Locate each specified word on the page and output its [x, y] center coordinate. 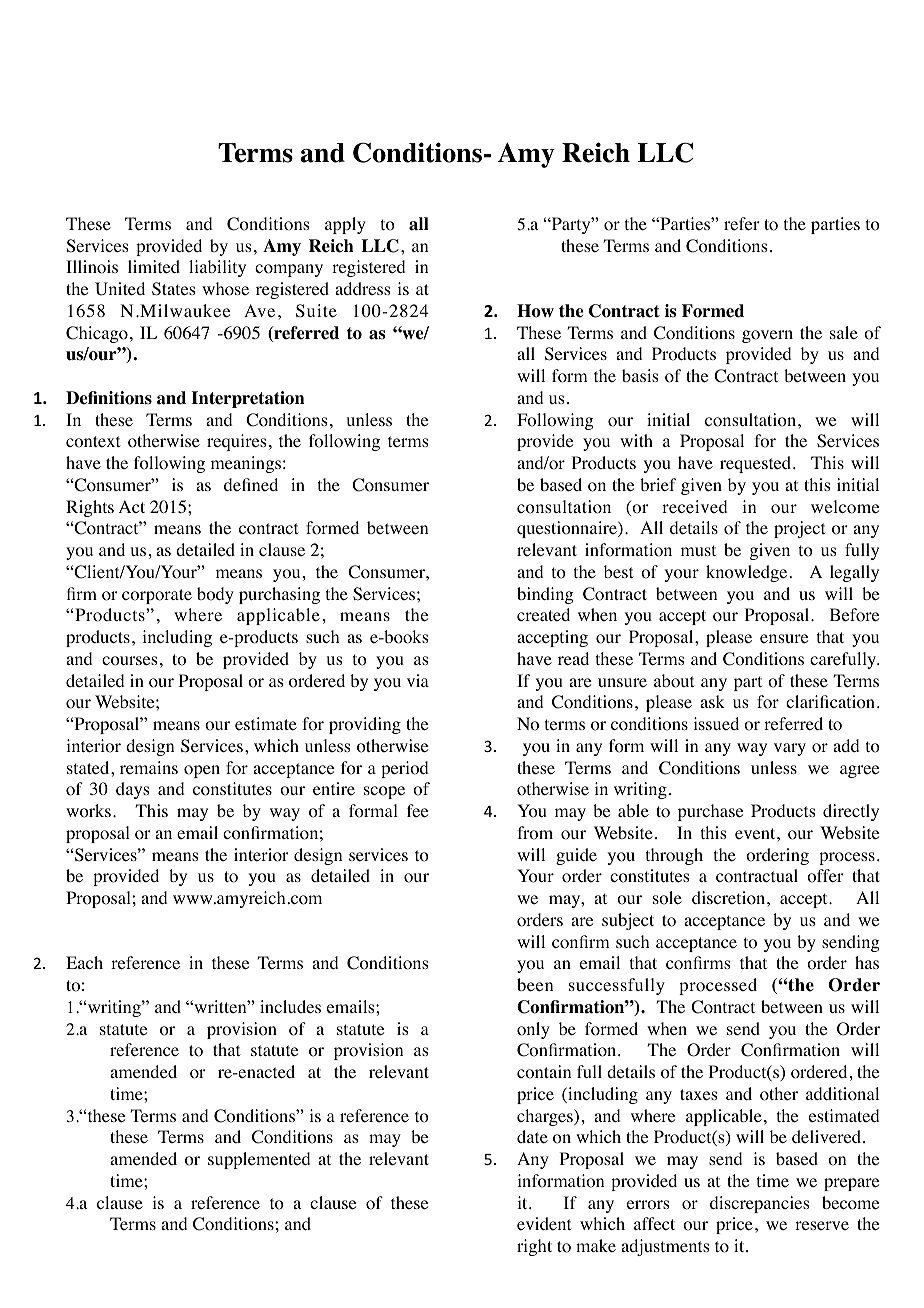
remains [149, 767]
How [535, 311]
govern [767, 336]
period [405, 769]
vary [790, 749]
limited [154, 266]
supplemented [259, 1160]
